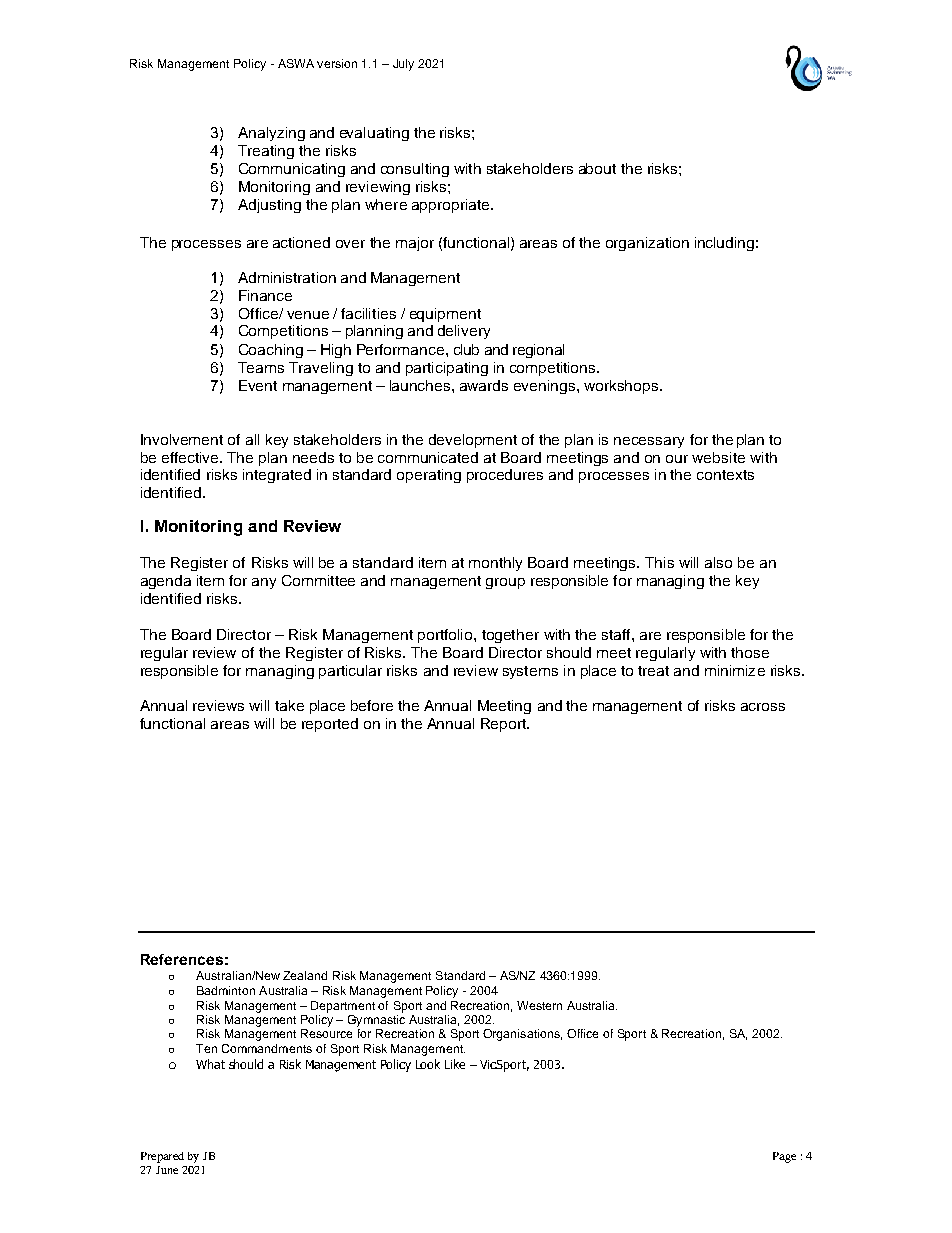  I want to click on about, so click(597, 168).
